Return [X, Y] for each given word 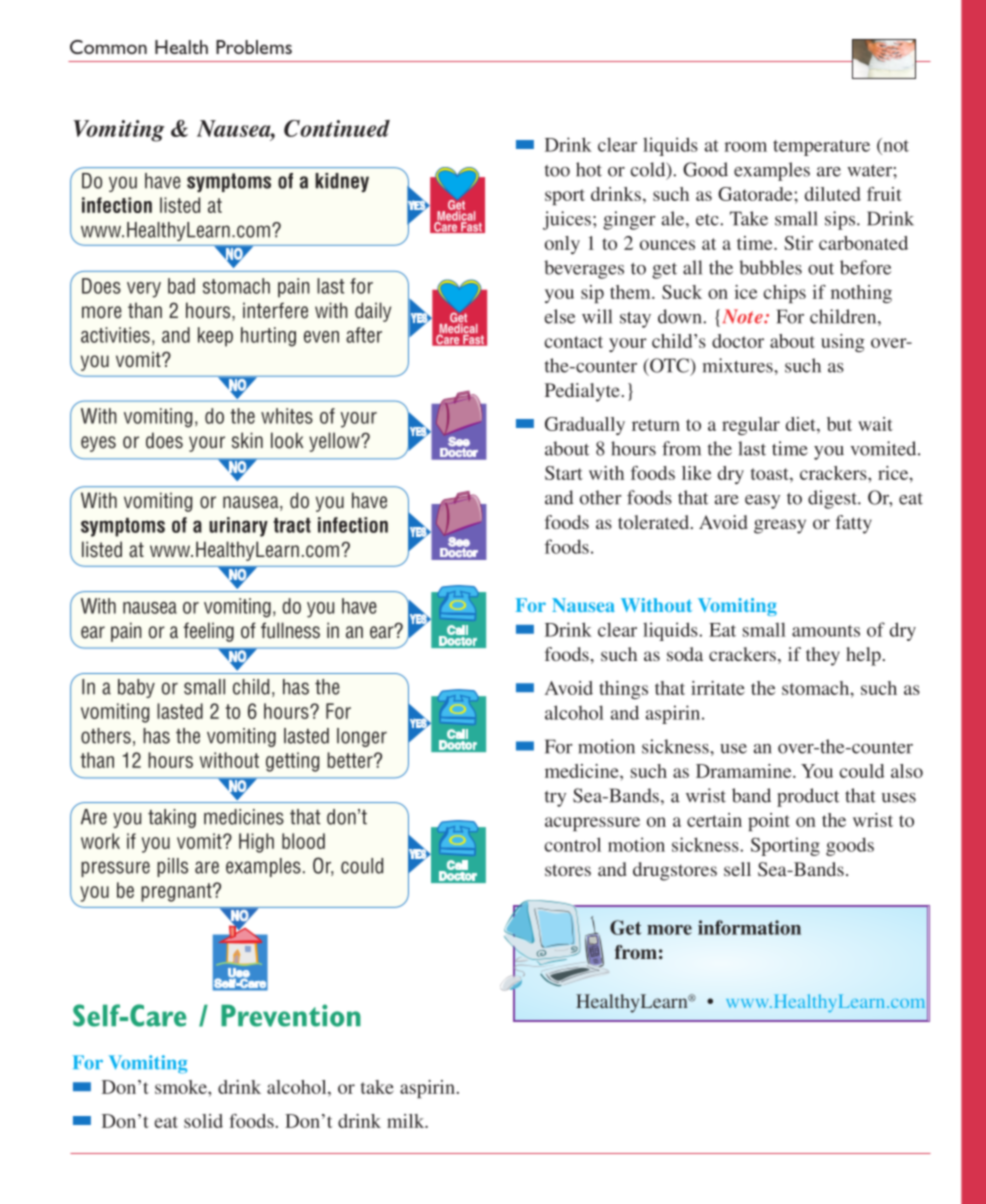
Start [564, 473]
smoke [182, 1087]
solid [203, 1121]
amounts [826, 631]
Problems [254, 47]
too [557, 171]
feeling [208, 632]
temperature [821, 148]
